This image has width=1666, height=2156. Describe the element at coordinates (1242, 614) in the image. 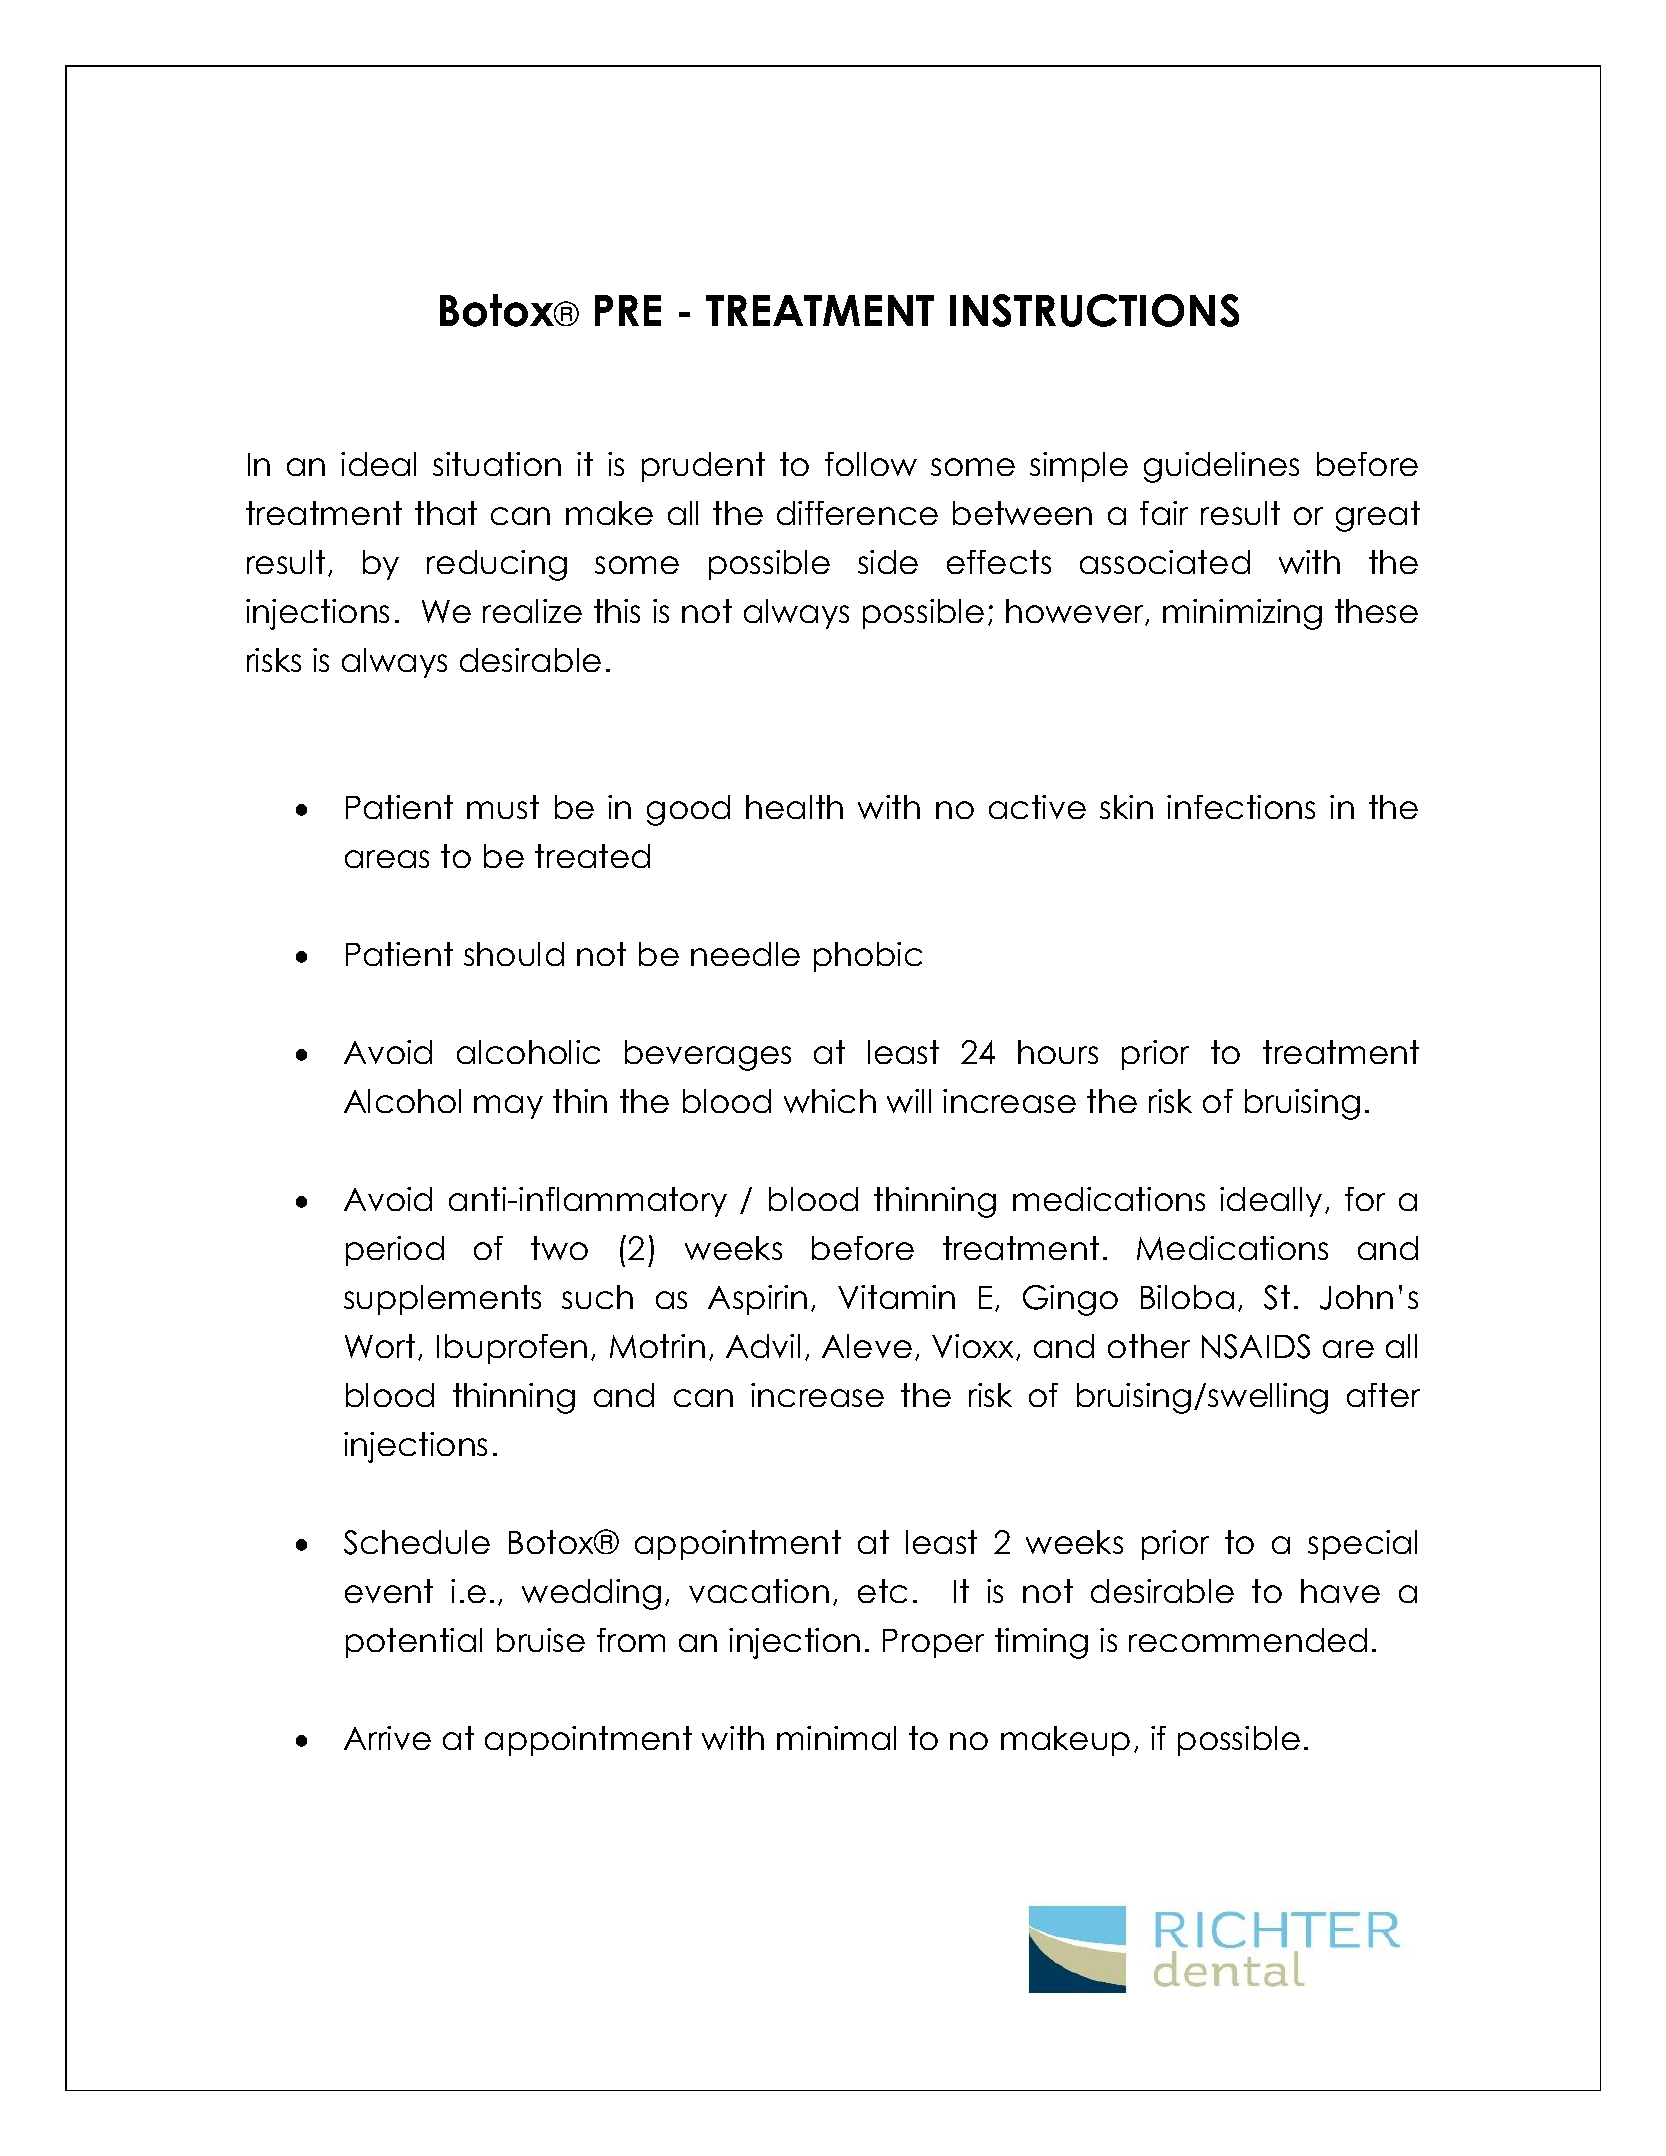

I see `minimizing` at that location.
